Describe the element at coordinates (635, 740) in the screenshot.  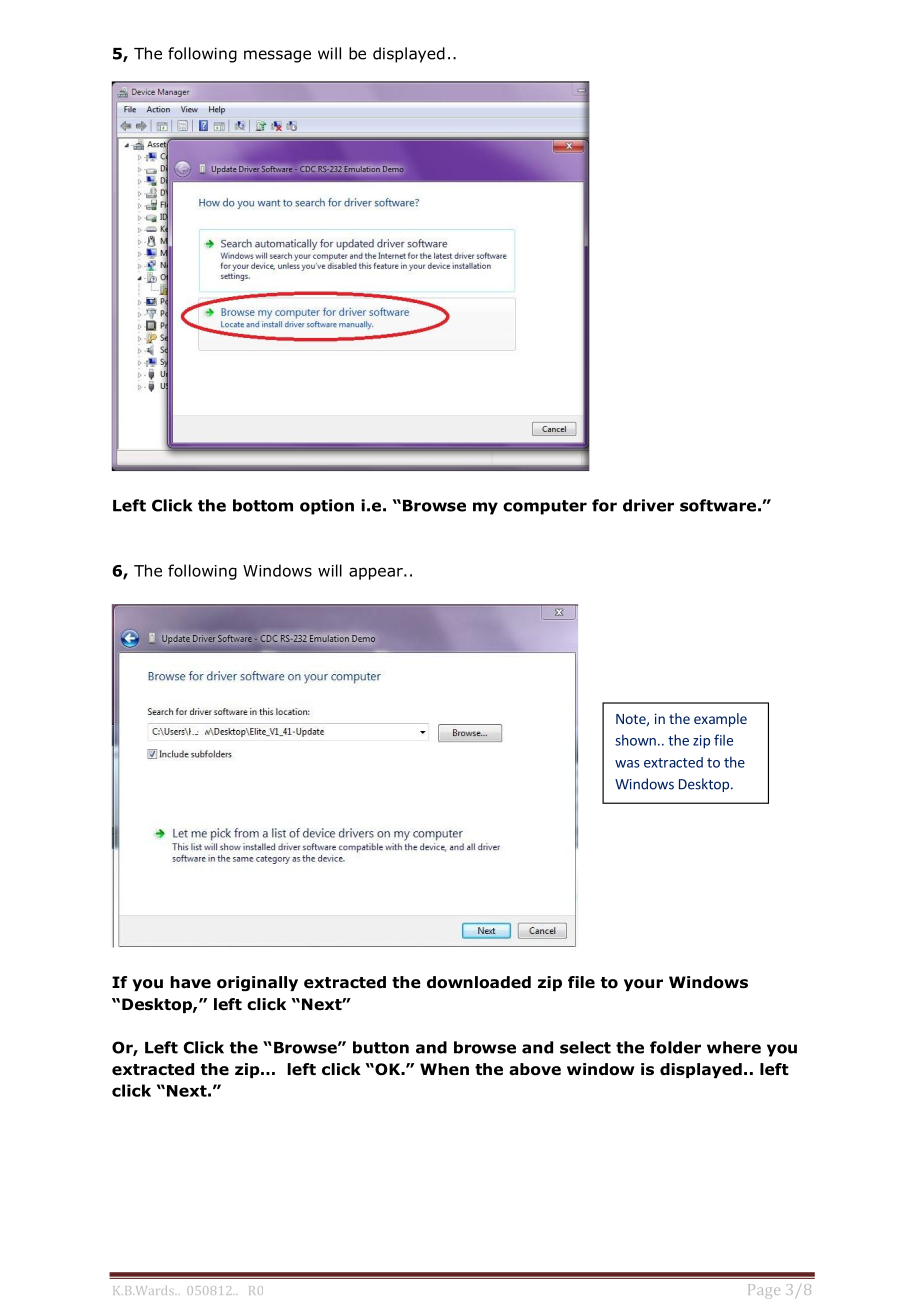
I see `shown` at that location.
